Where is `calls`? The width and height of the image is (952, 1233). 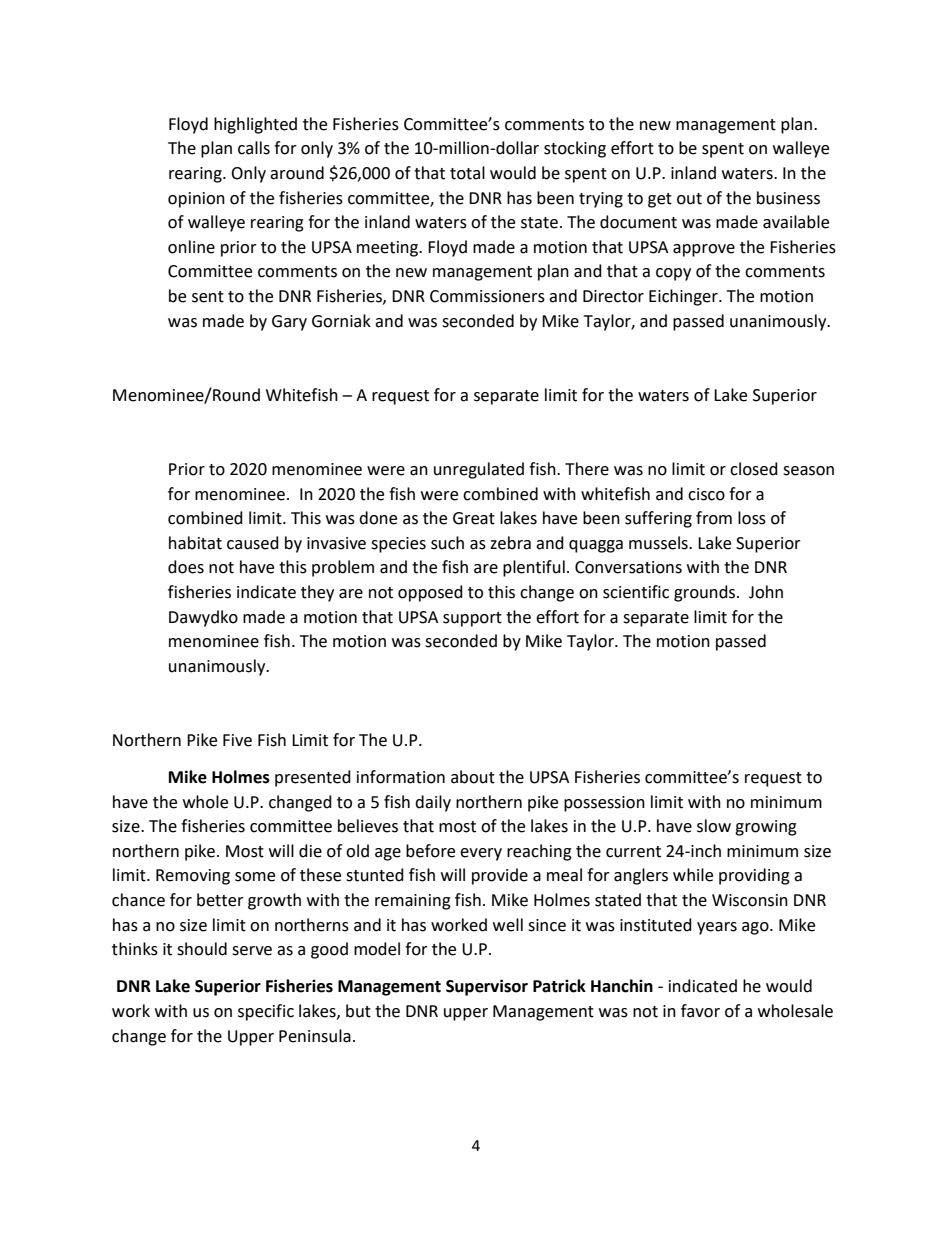 calls is located at coordinates (254, 148).
